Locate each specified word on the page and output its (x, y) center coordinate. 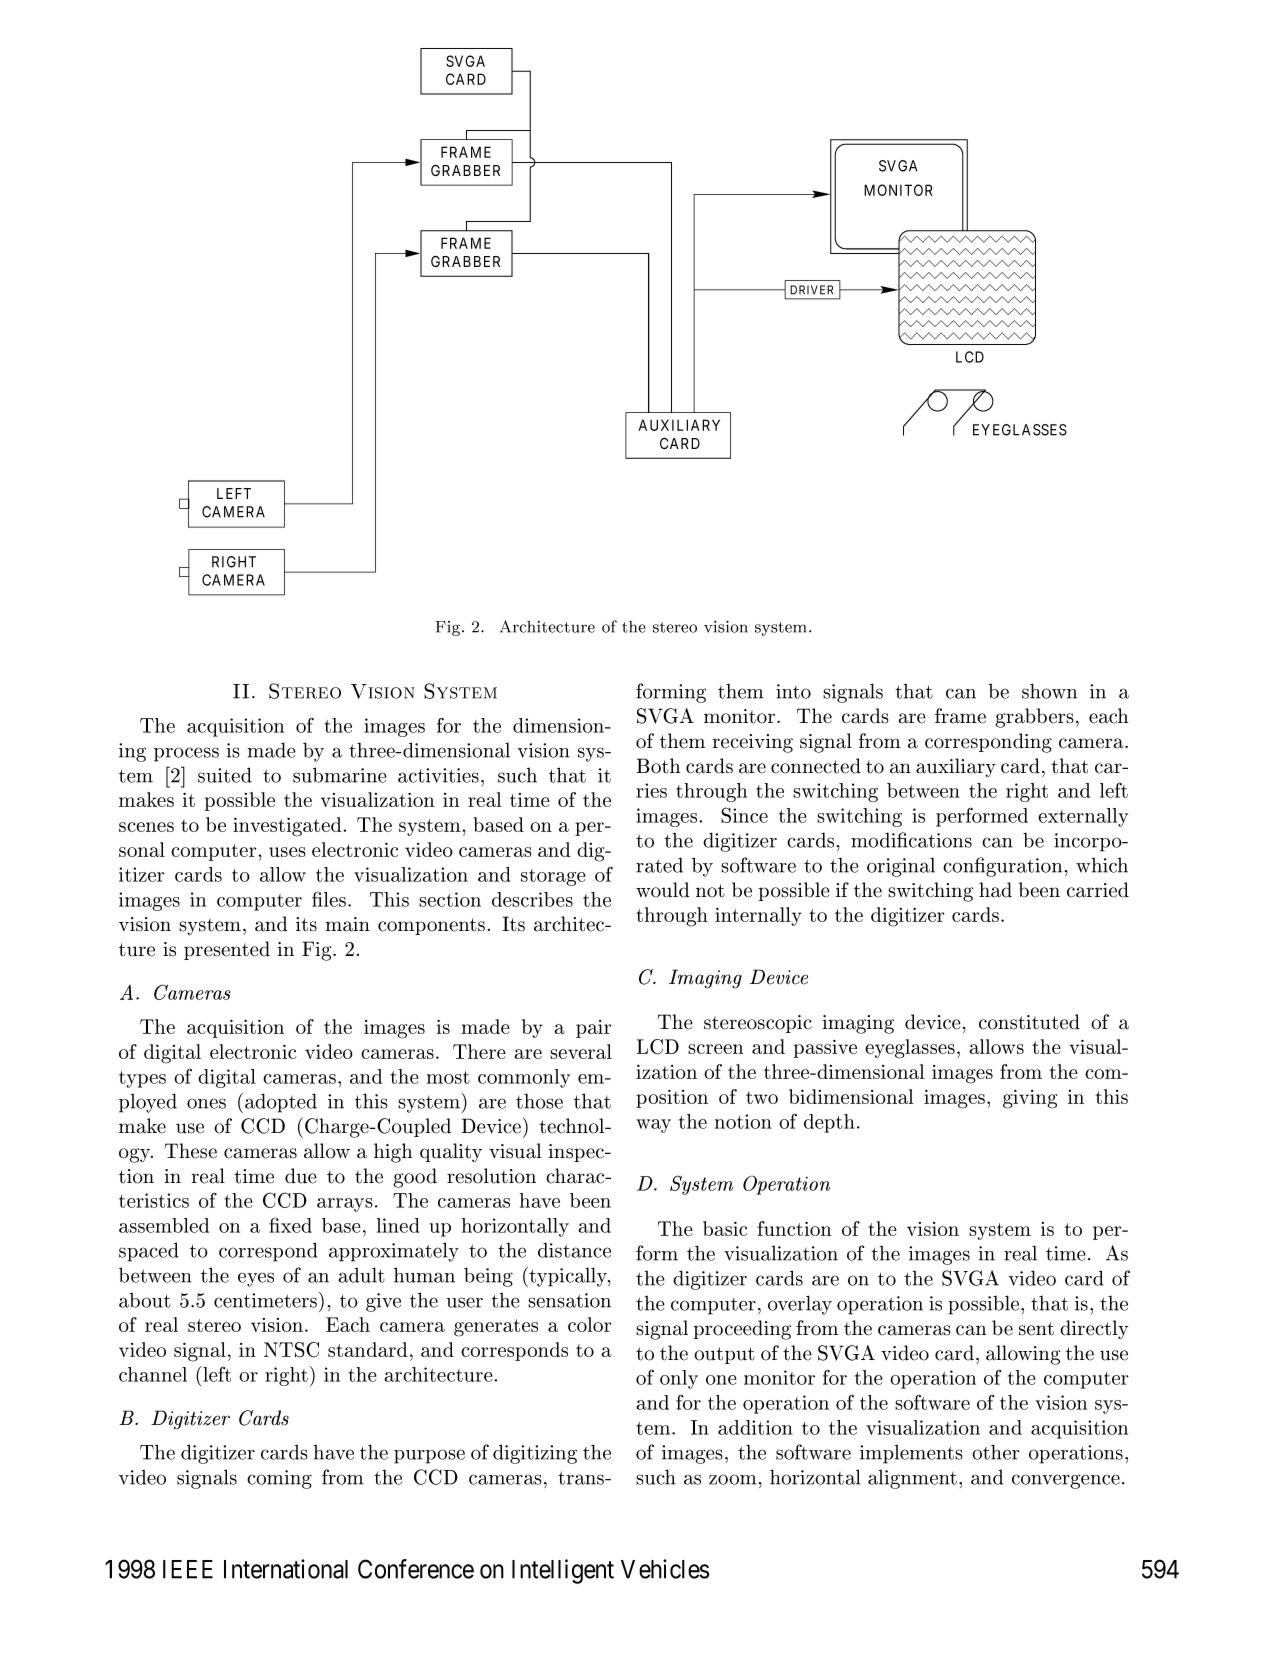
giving (1030, 1099)
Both (658, 766)
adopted (281, 1103)
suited (225, 775)
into (793, 691)
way (653, 1126)
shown (1049, 691)
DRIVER (811, 290)
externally (1083, 817)
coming (279, 1479)
